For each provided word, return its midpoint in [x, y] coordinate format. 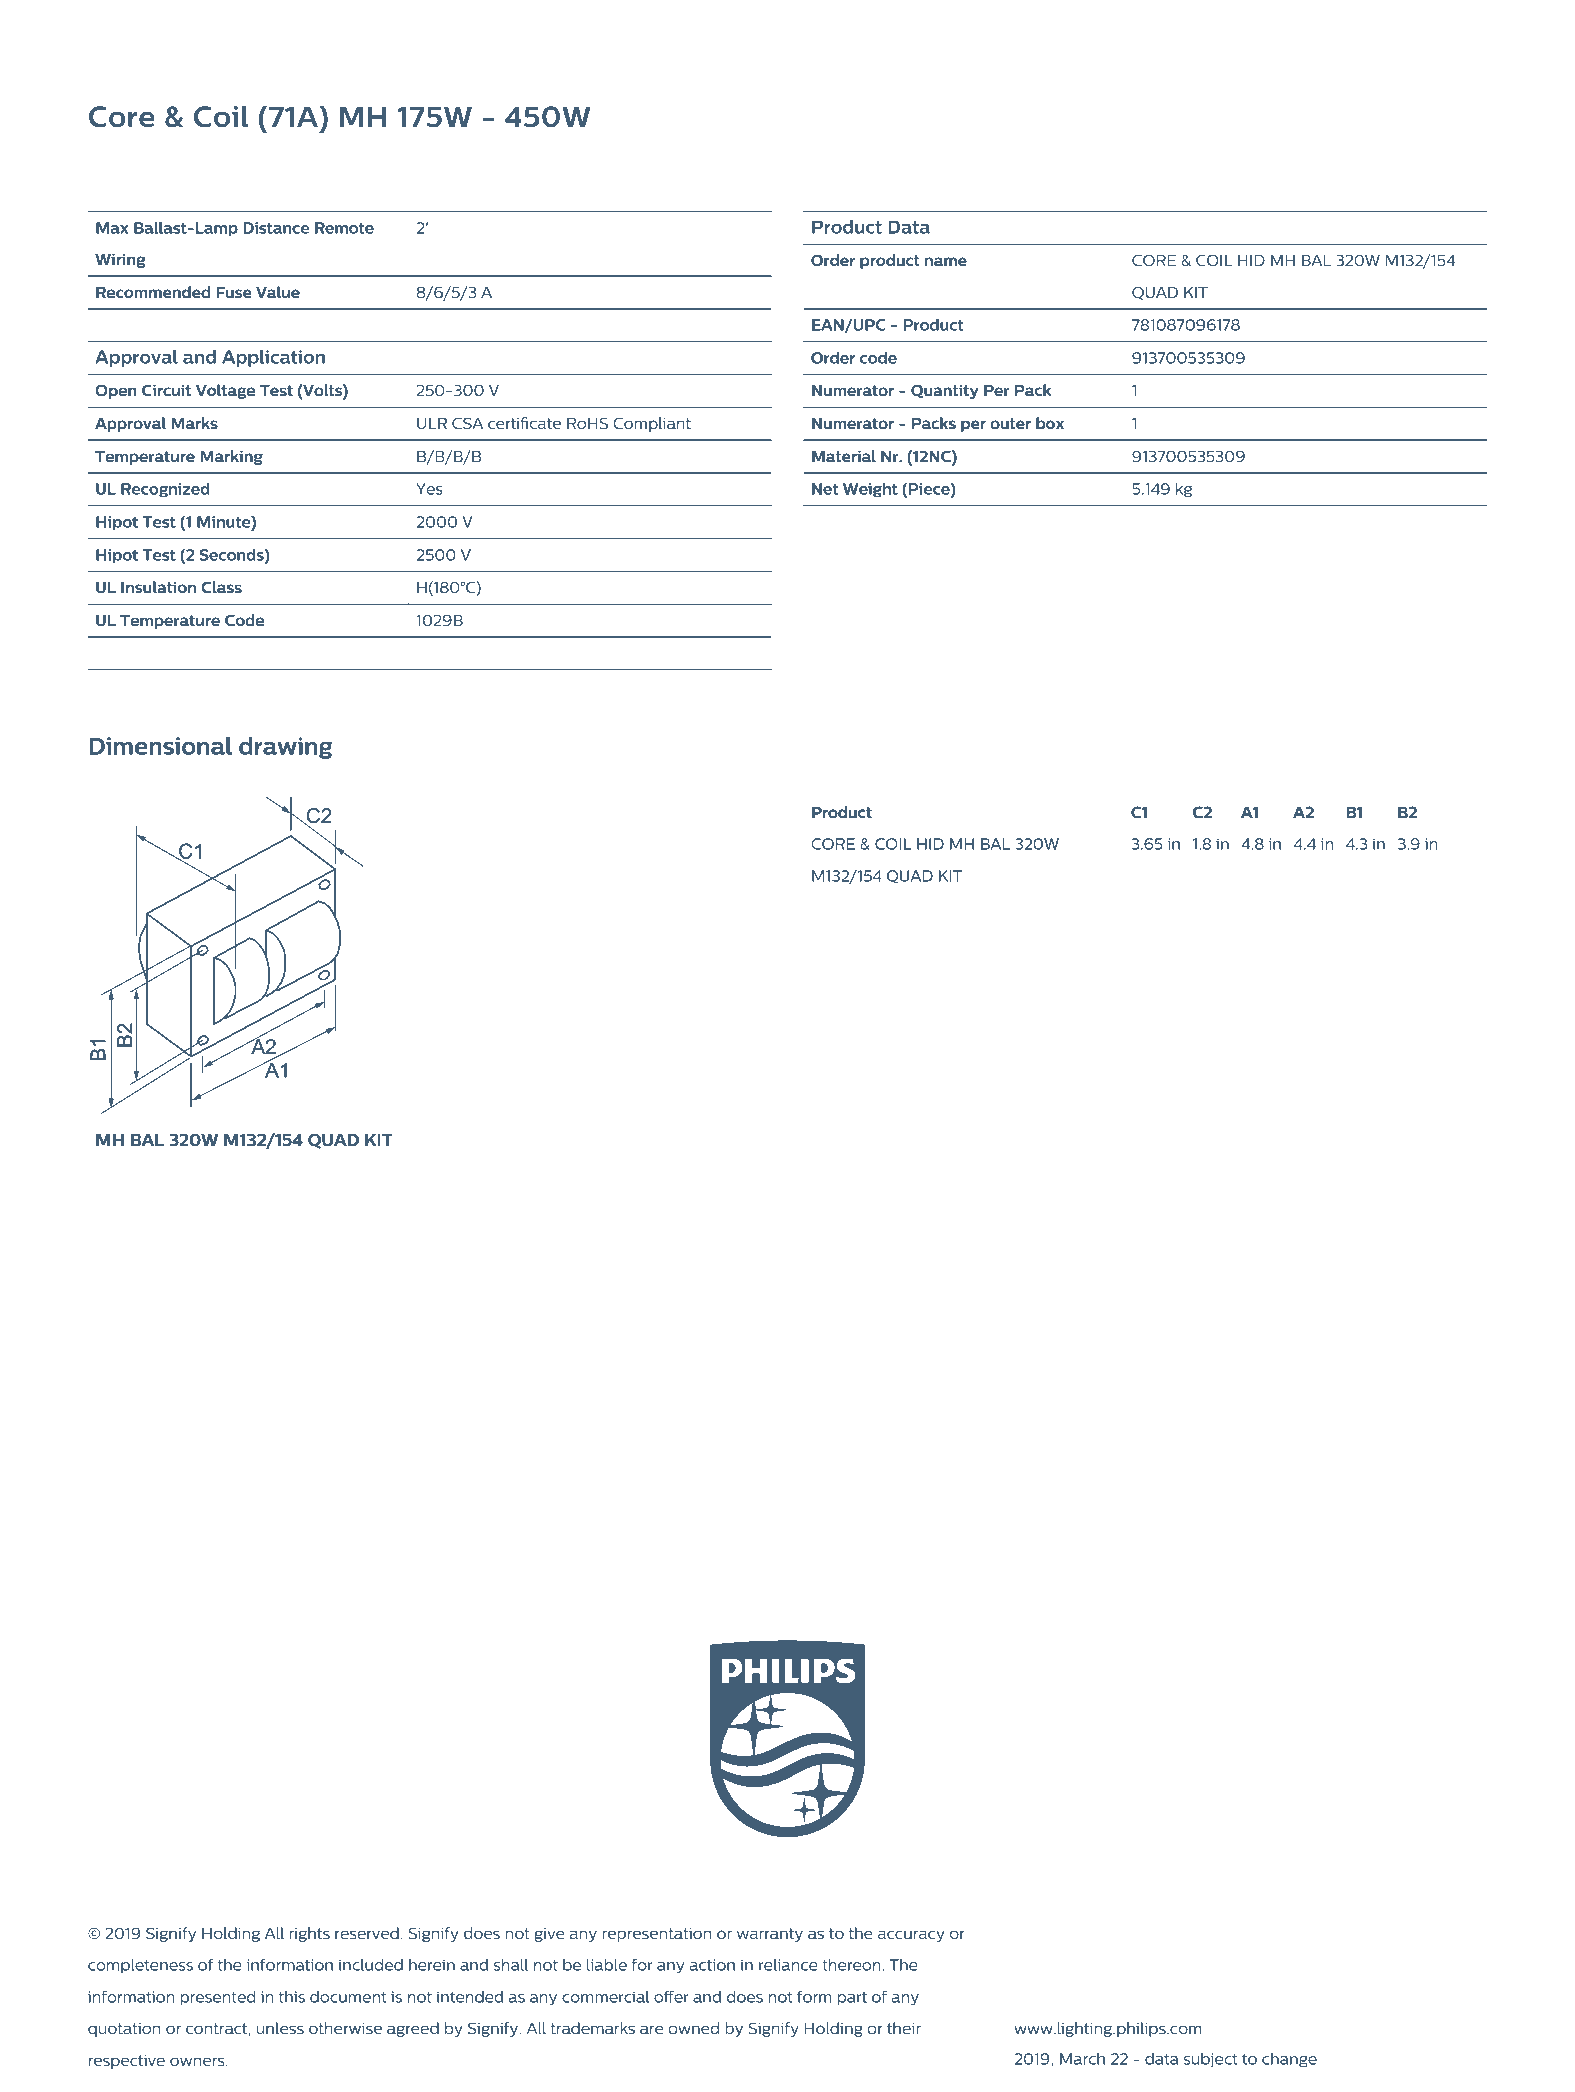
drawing [285, 748]
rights [309, 1934]
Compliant [652, 424]
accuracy [911, 1936]
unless [280, 2028]
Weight [870, 490]
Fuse [234, 292]
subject [1211, 2060]
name [946, 261]
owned [693, 2028]
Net [825, 489]
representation [656, 1935]
